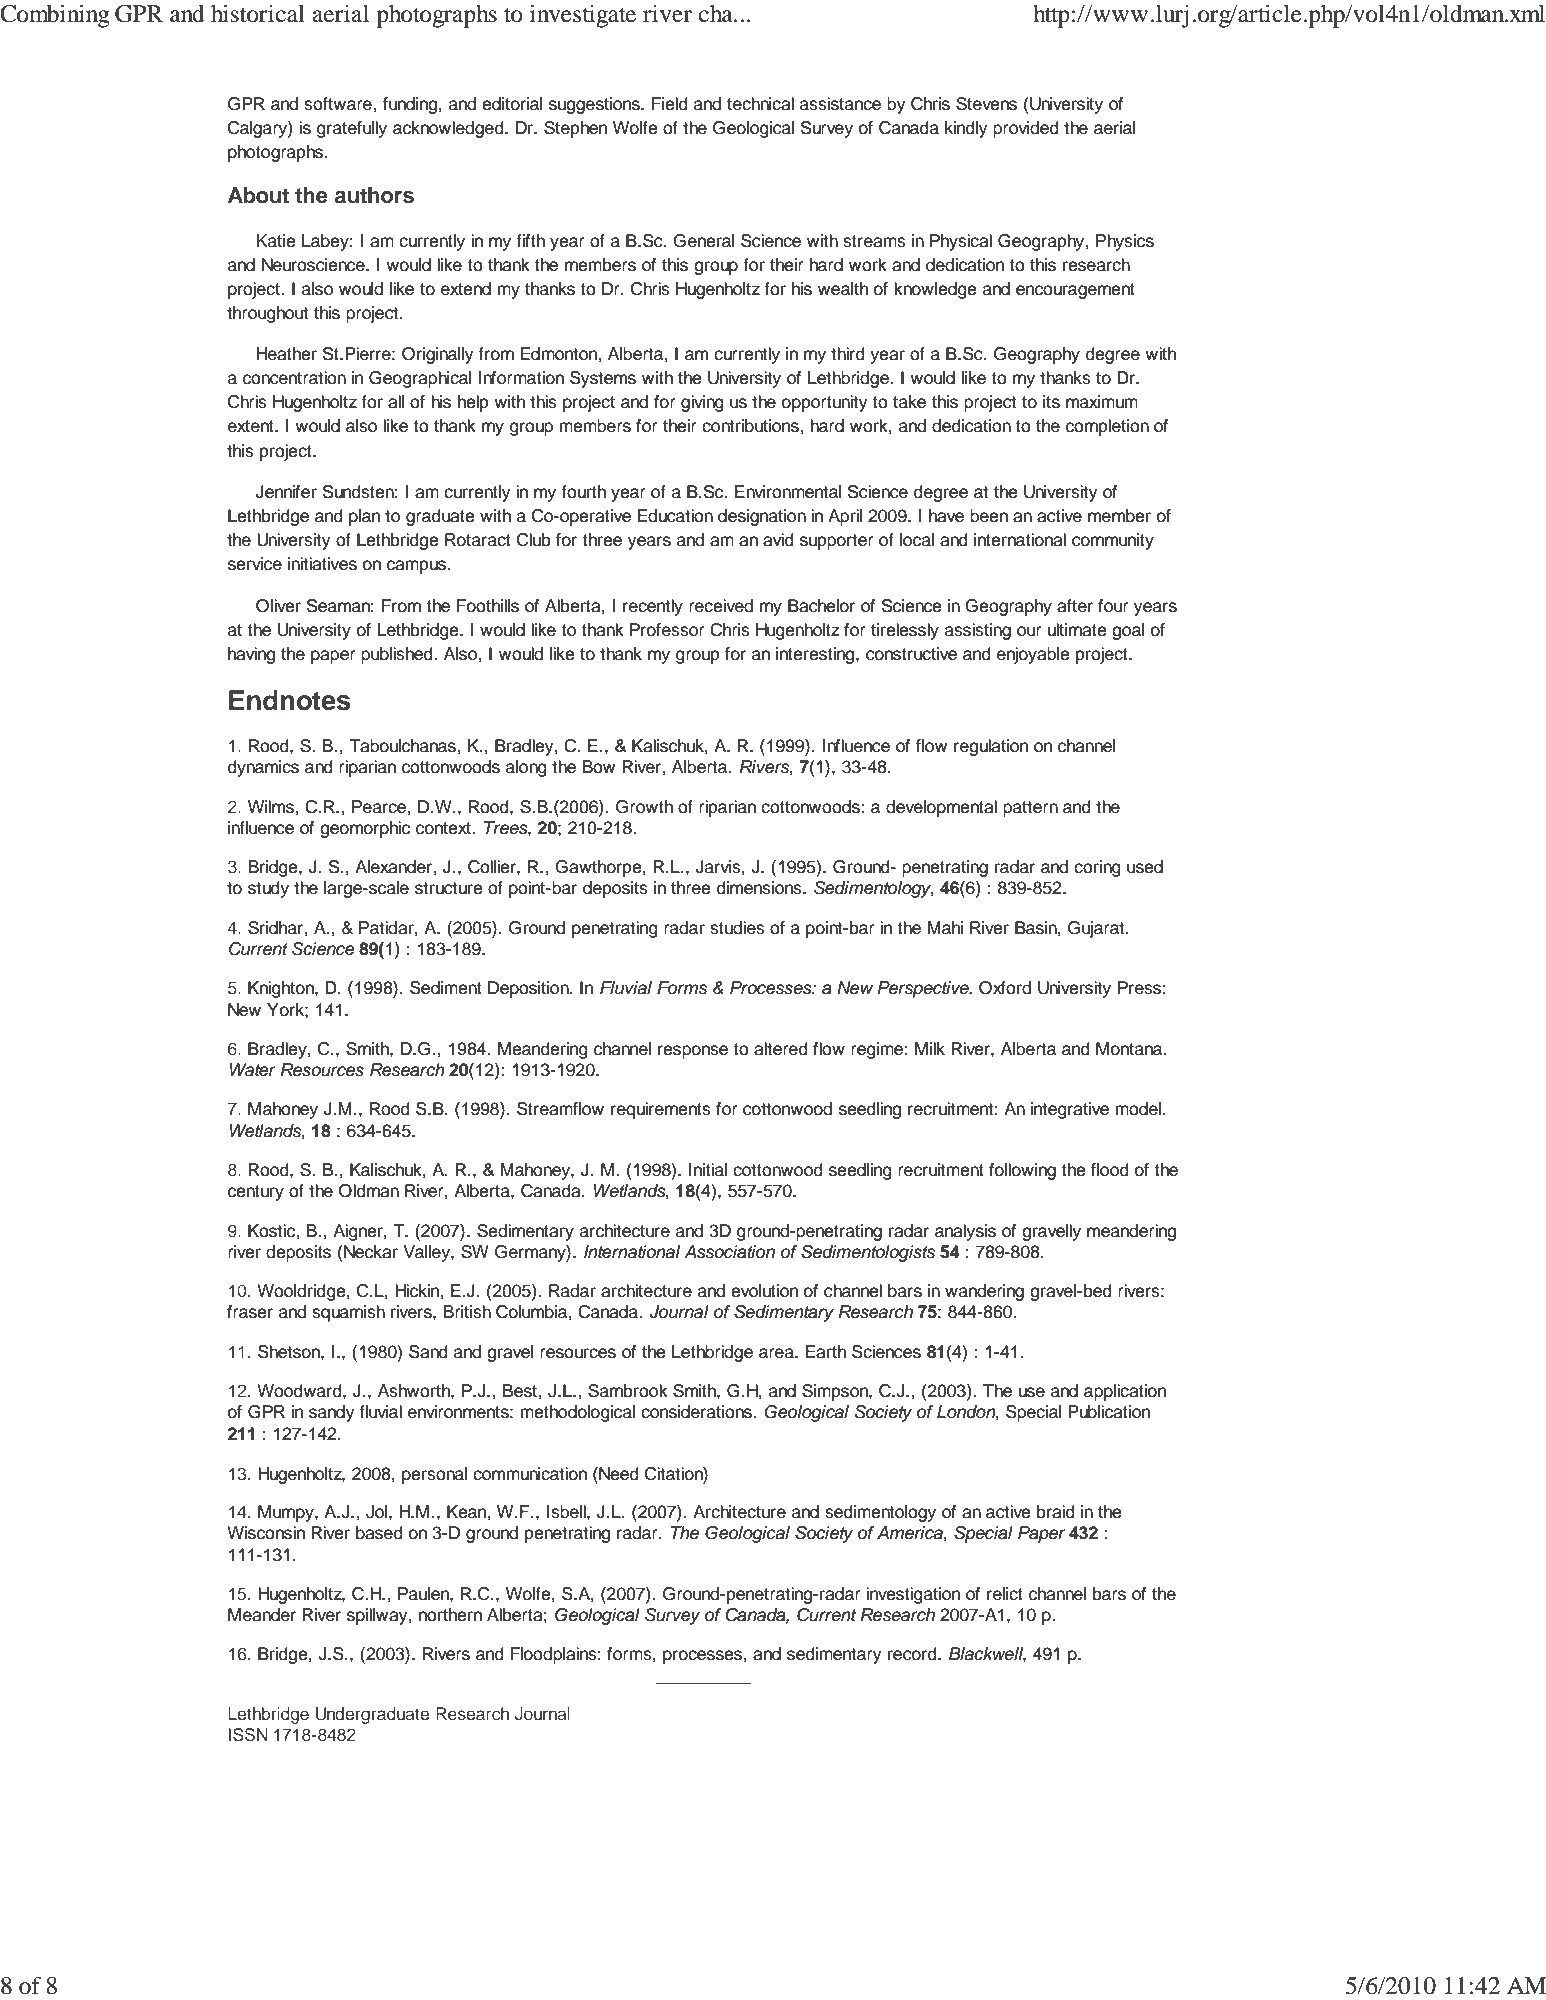 This document has width=1546, height=2000. What do you see at coordinates (394, 867) in the document?
I see `Alexander` at bounding box center [394, 867].
